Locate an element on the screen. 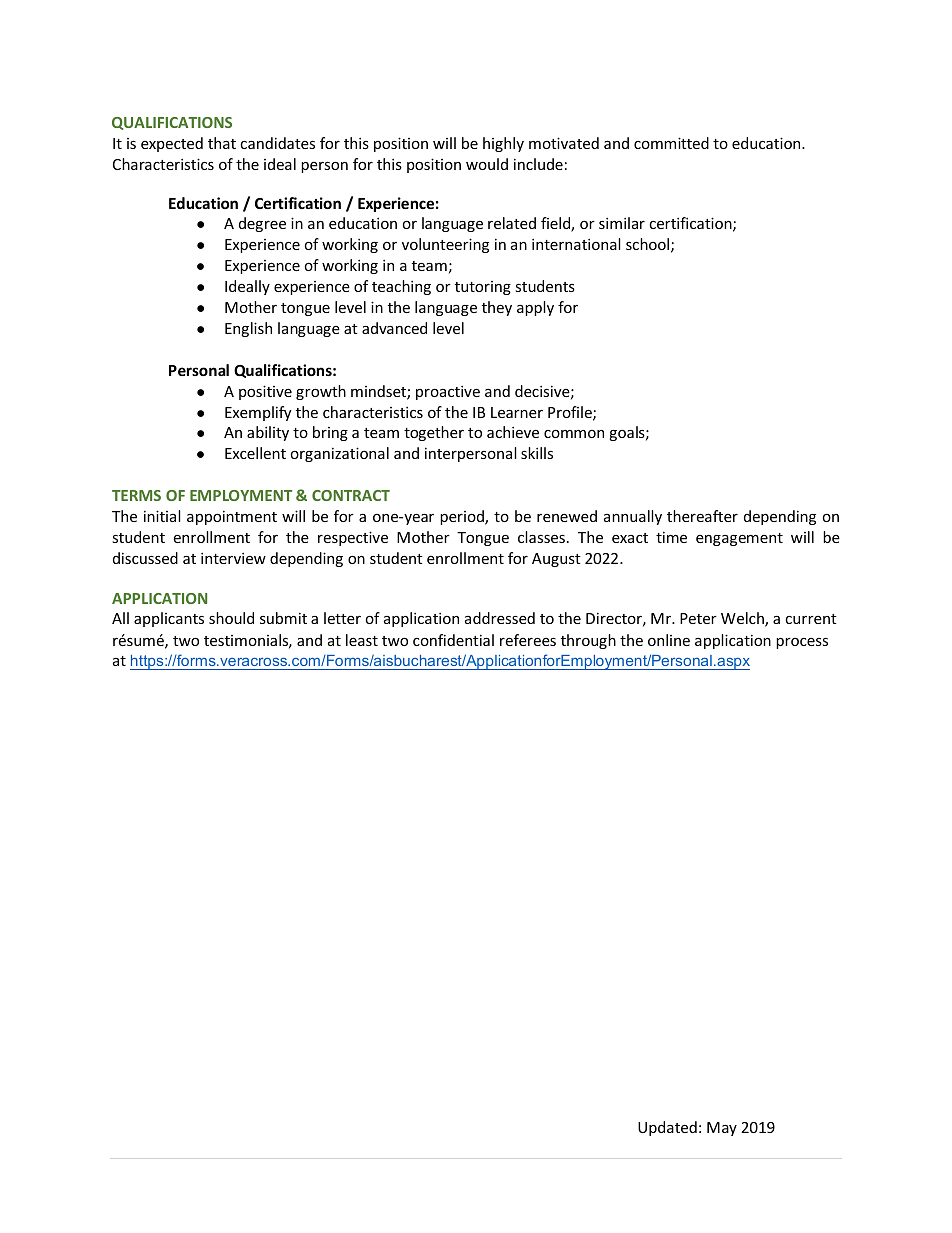 This screenshot has width=952, height=1233. period is located at coordinates (463, 517).
